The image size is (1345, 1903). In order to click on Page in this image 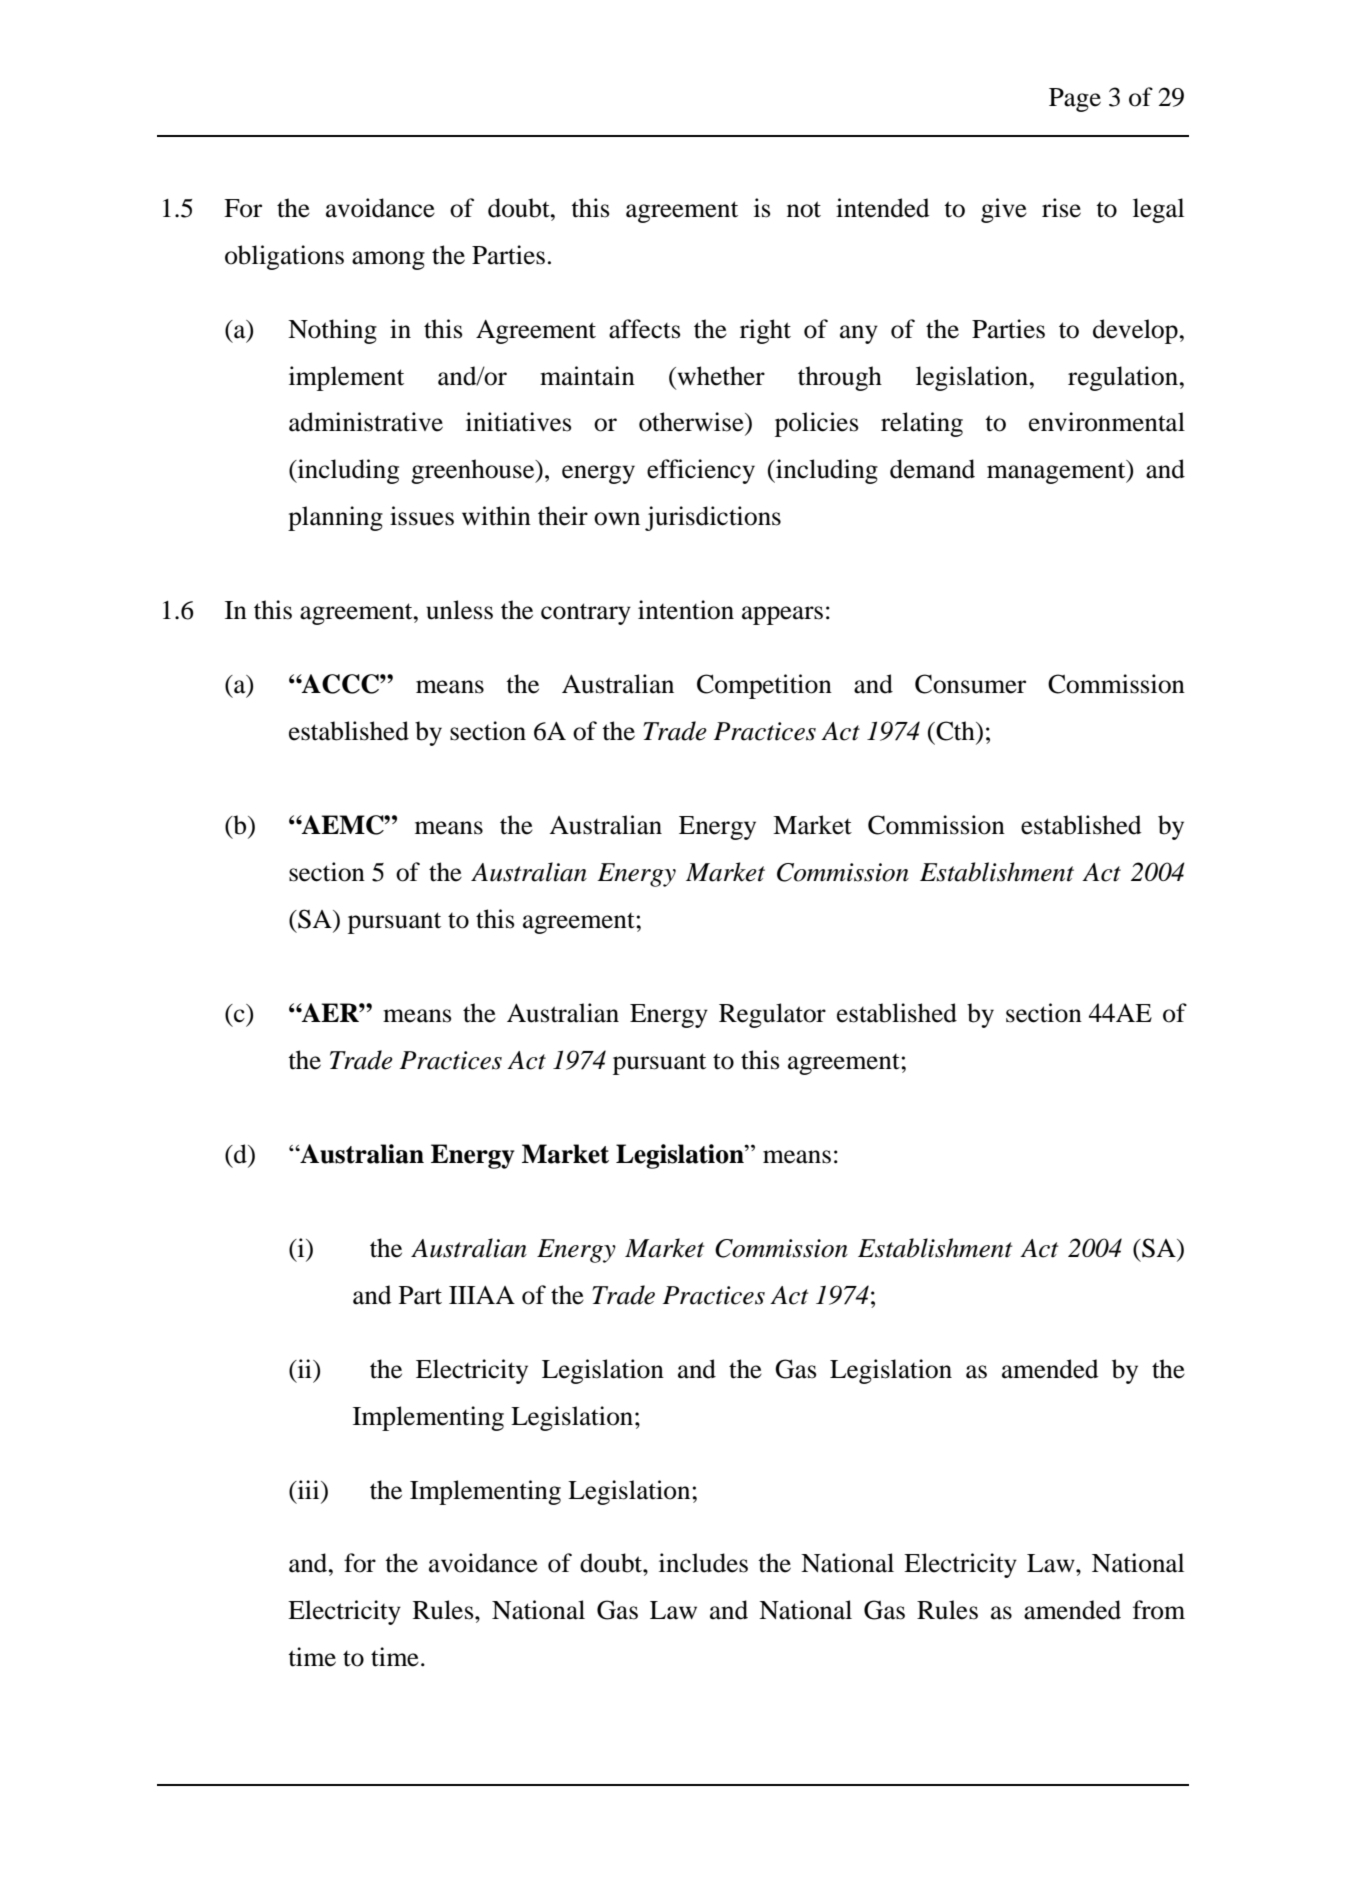, I will do `click(1075, 100)`.
